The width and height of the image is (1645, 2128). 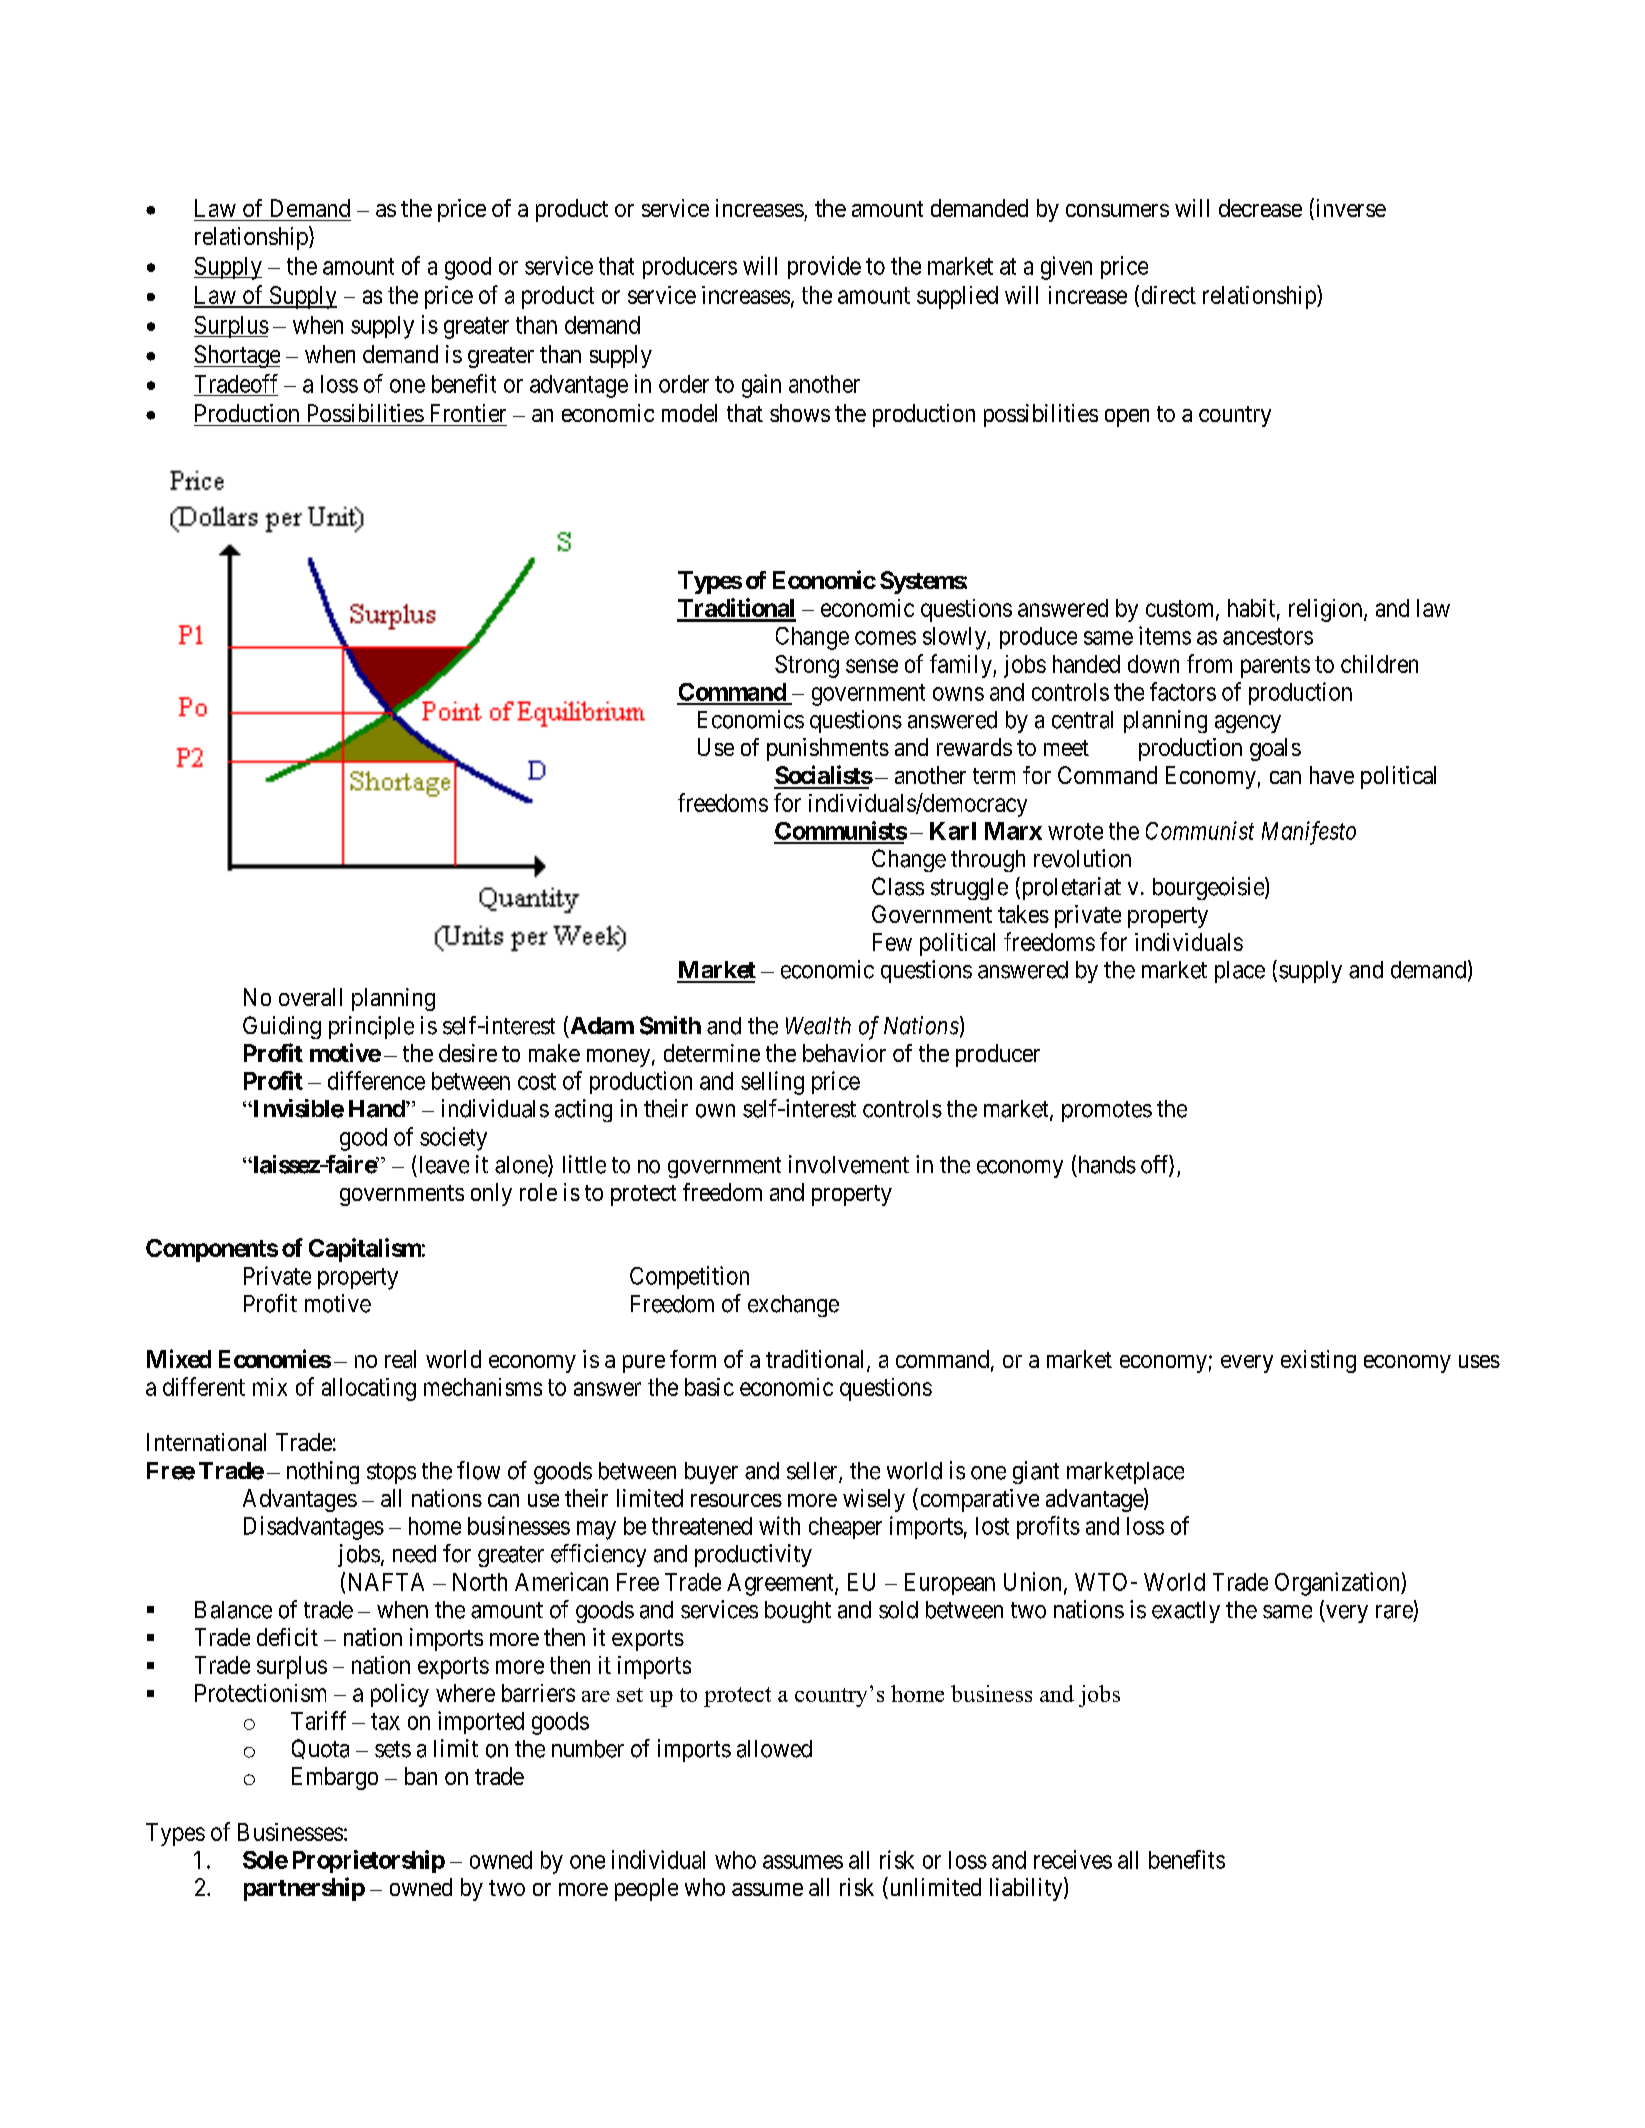 I want to click on provide, so click(x=824, y=267).
